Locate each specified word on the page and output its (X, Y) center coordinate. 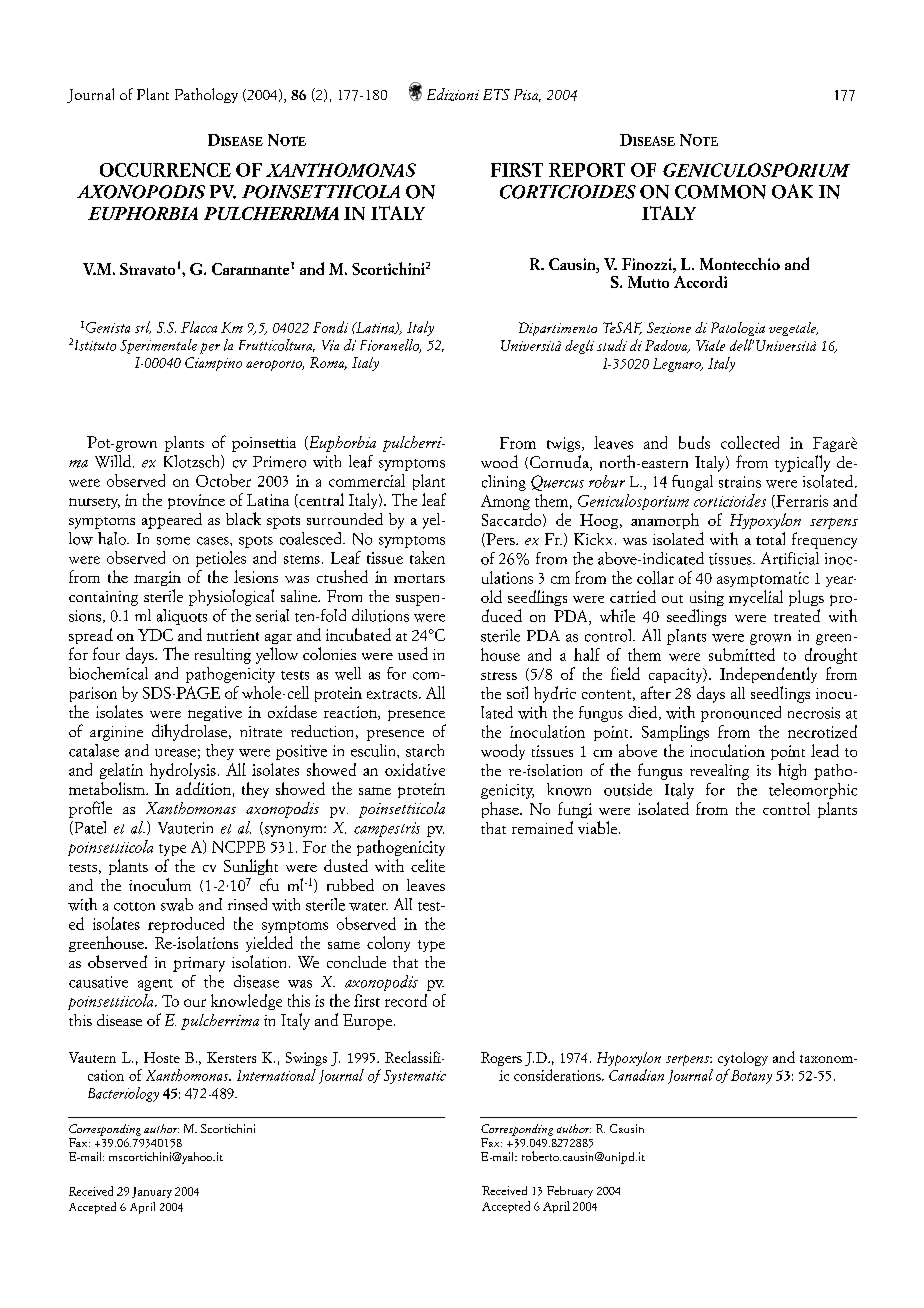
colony (388, 944)
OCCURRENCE (165, 170)
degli (579, 347)
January (152, 1192)
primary (199, 964)
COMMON (720, 192)
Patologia (738, 329)
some (173, 541)
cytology (743, 1059)
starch (425, 750)
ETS (496, 94)
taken (427, 557)
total (770, 538)
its (764, 770)
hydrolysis (183, 771)
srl (143, 327)
